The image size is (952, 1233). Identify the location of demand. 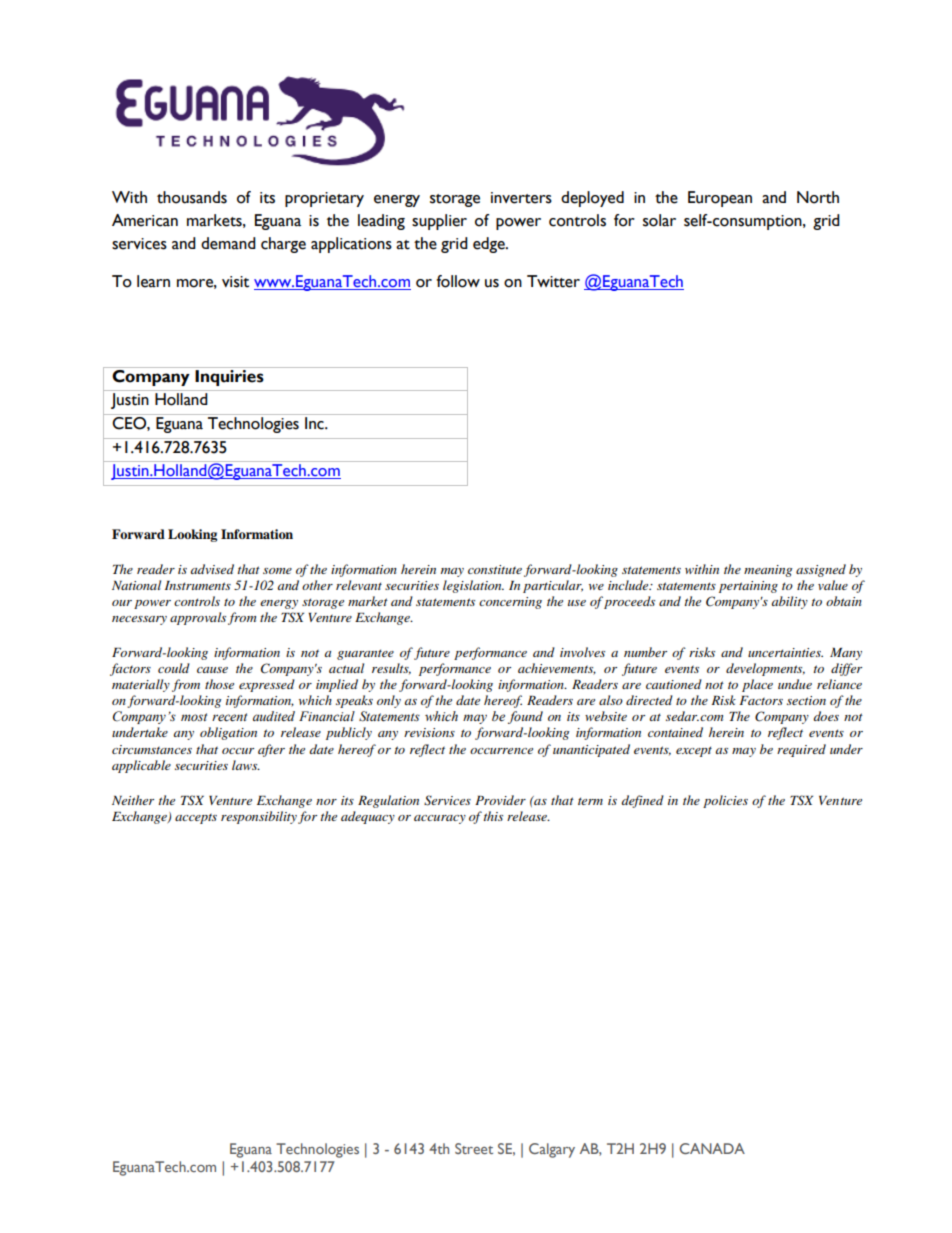
(228, 243).
